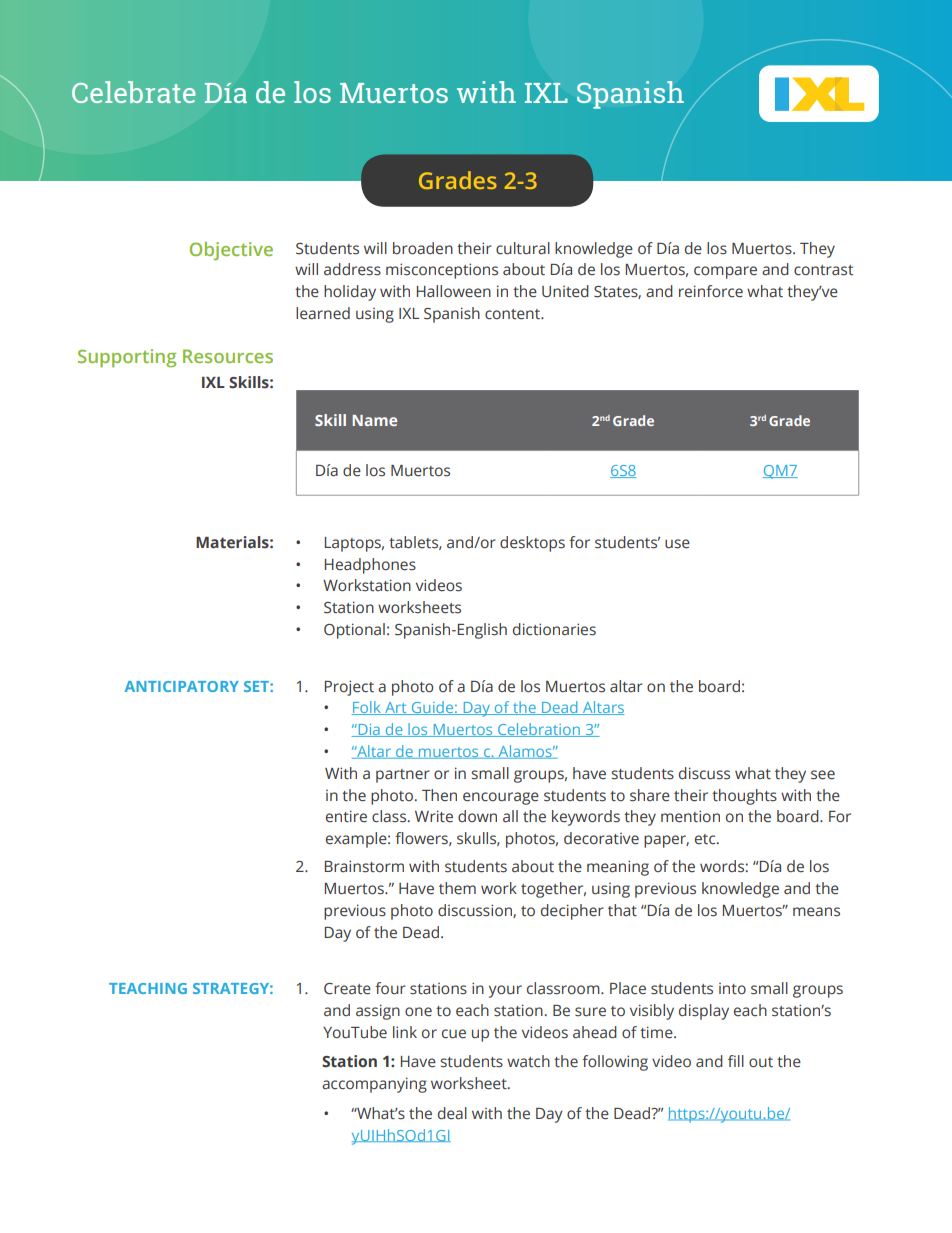  Describe the element at coordinates (523, 248) in the page. I see `cultural` at that location.
